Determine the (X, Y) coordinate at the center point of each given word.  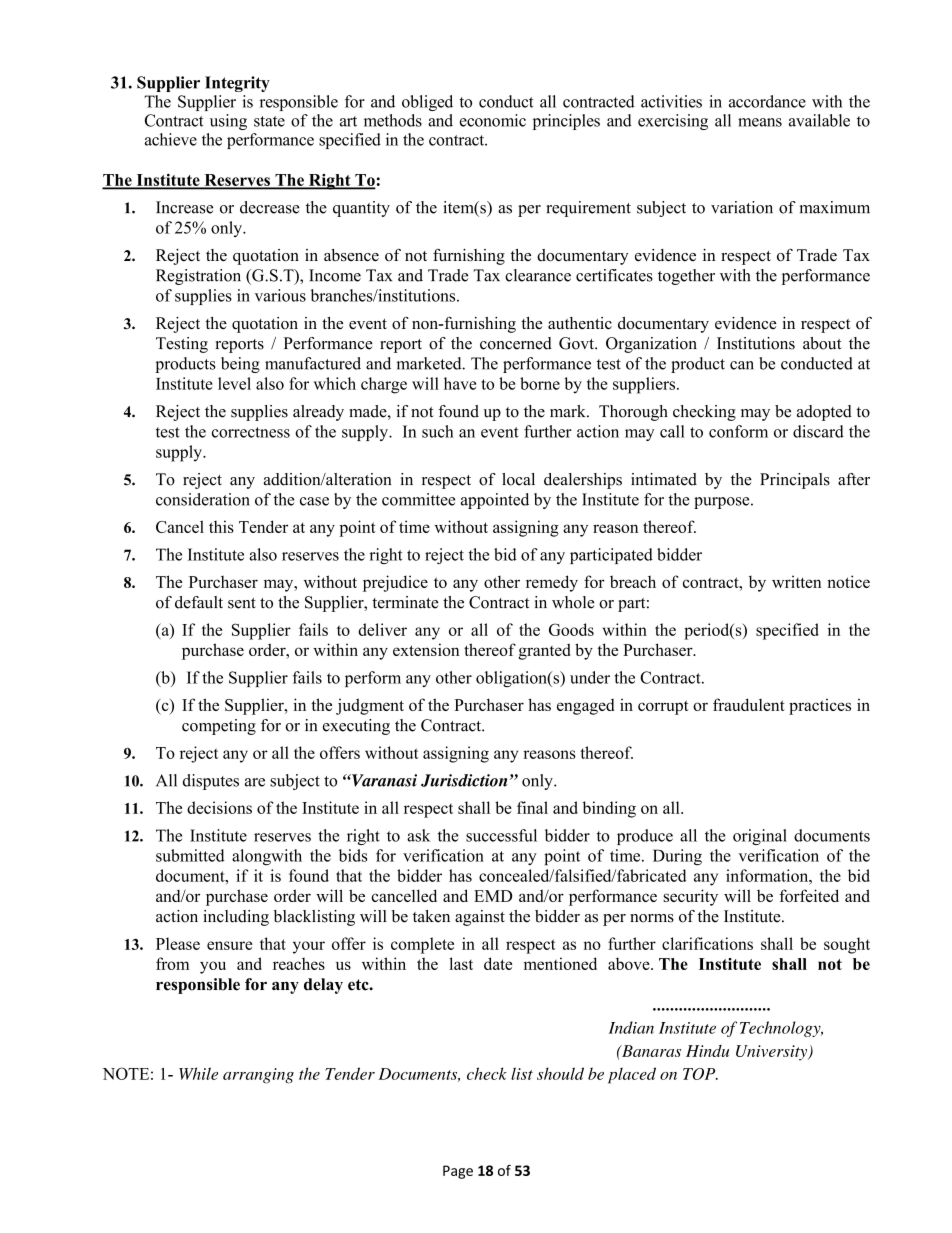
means (760, 122)
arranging (258, 1076)
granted (544, 651)
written (796, 581)
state (269, 121)
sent (242, 603)
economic (493, 120)
